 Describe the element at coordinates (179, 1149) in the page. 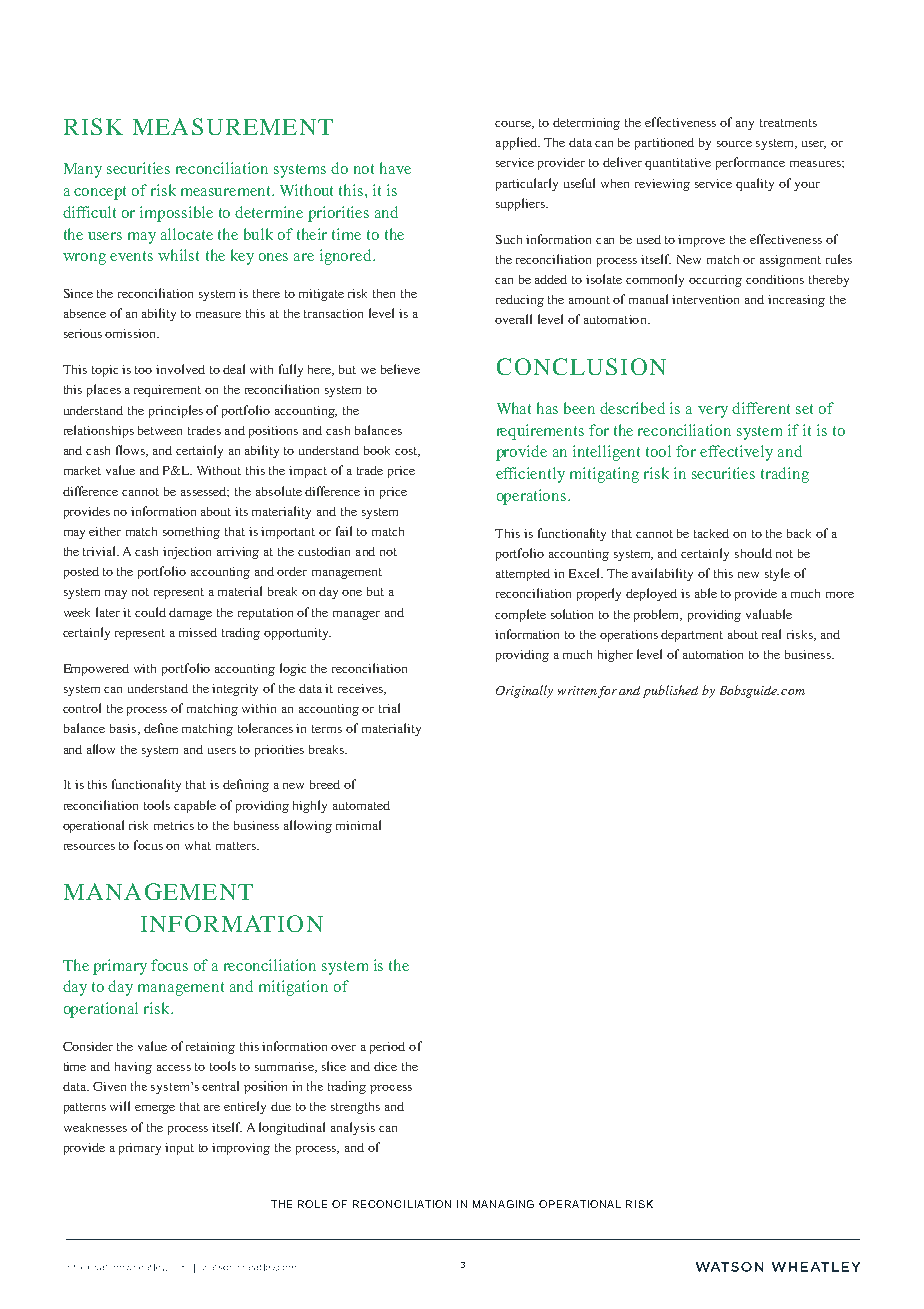

I see `input` at that location.
